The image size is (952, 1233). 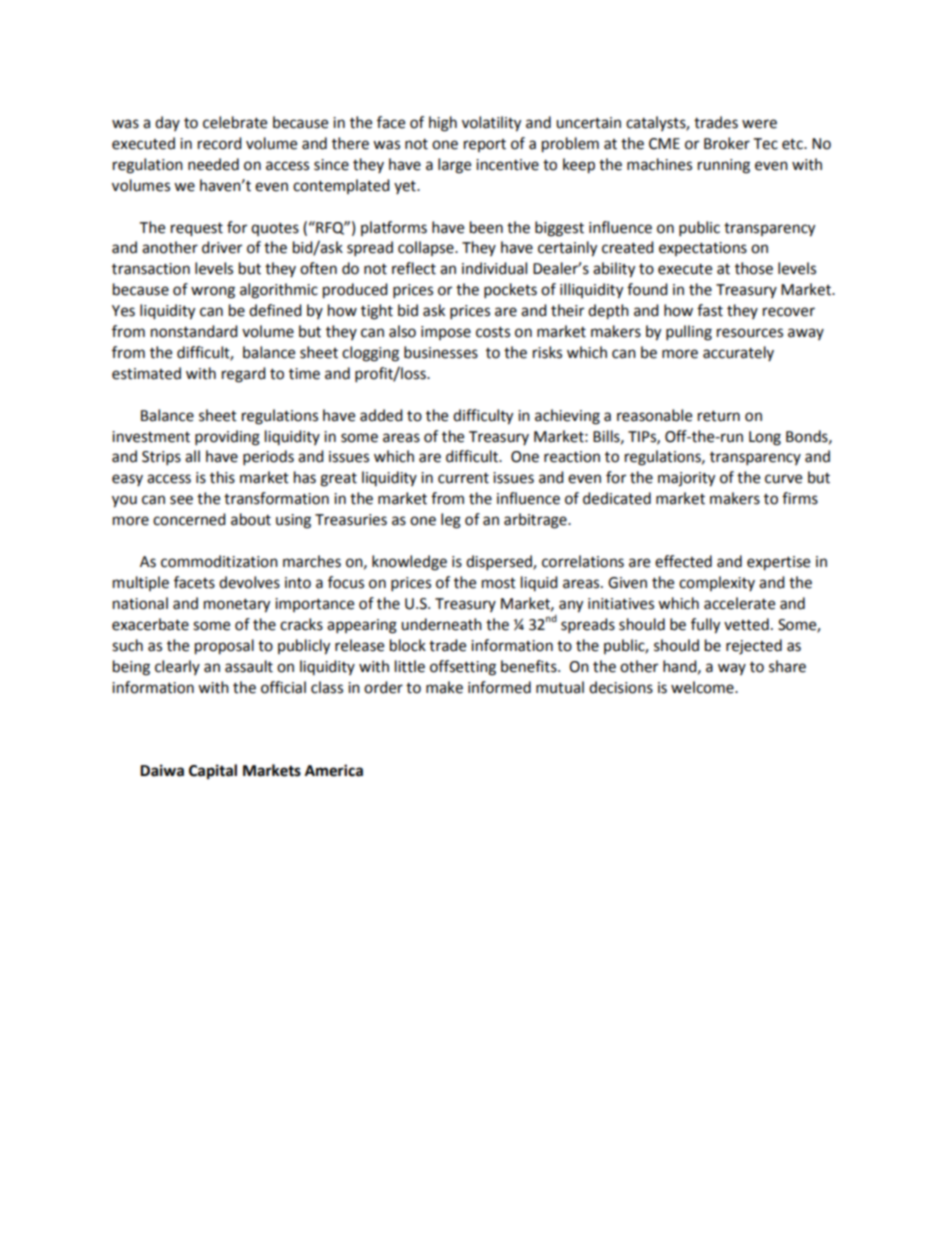 What do you see at coordinates (213, 772) in the page?
I see `Capital` at bounding box center [213, 772].
